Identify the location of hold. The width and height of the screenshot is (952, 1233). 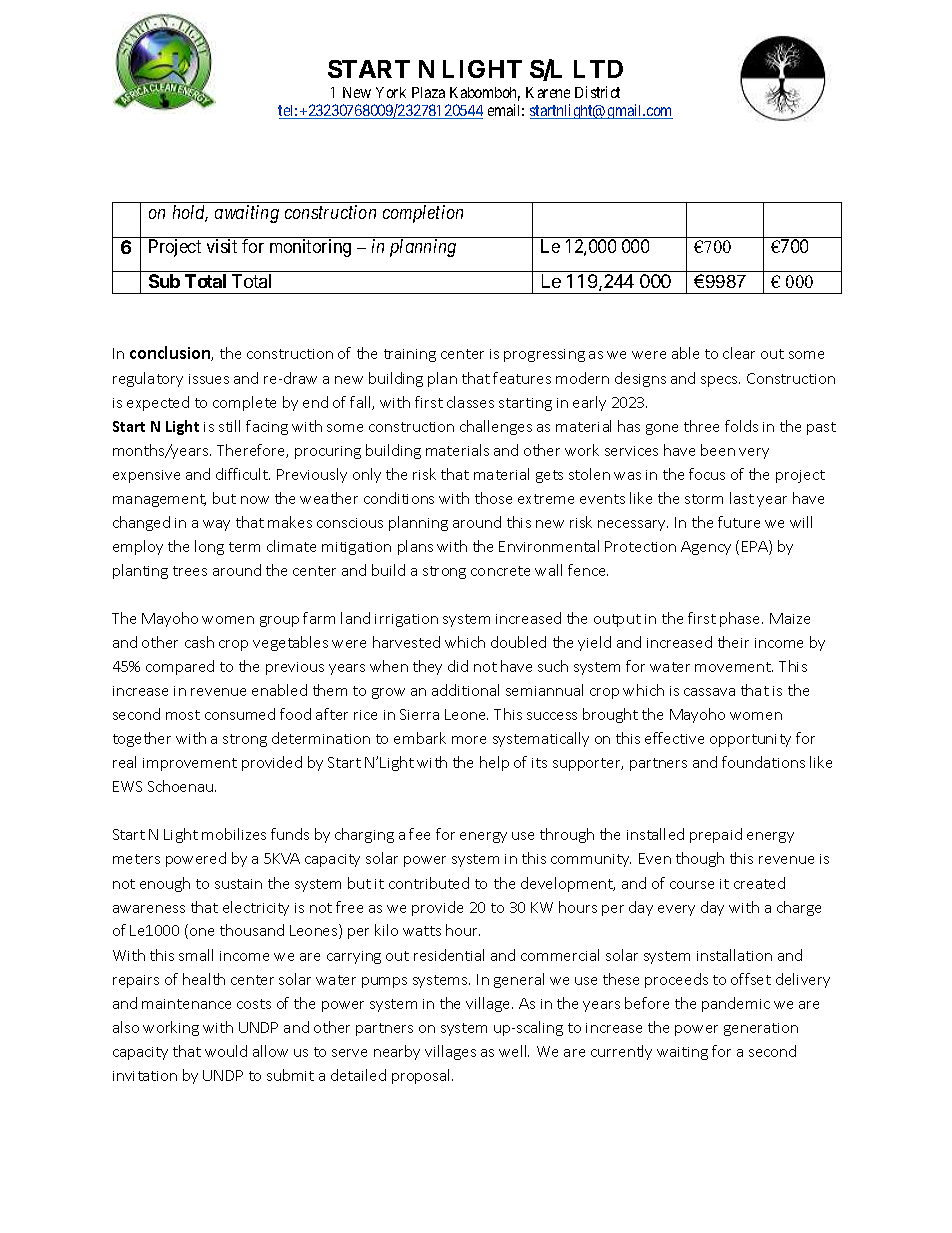
(190, 213).
